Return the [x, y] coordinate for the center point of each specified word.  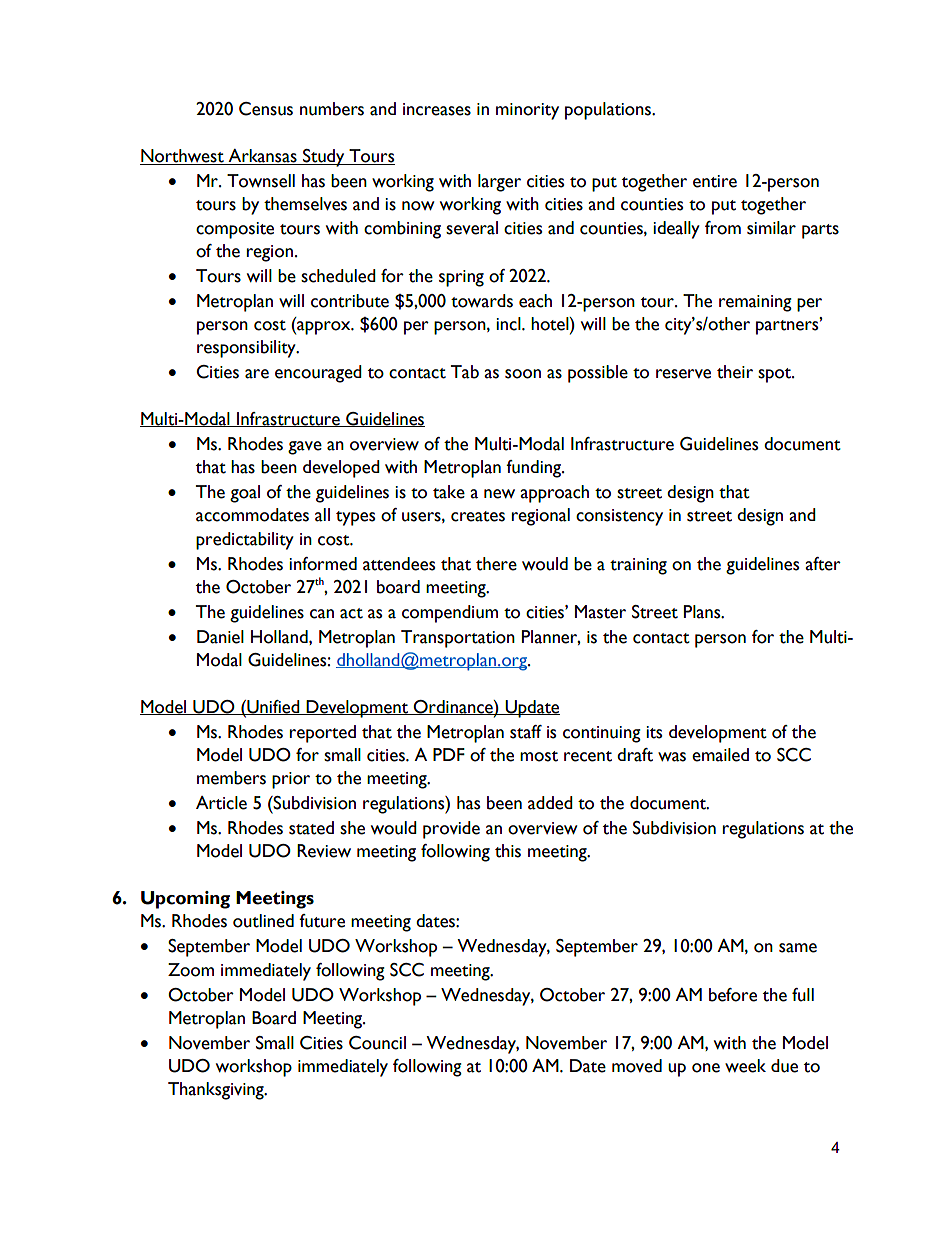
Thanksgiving [217, 1091]
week [745, 1066]
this [508, 851]
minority [527, 111]
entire [715, 181]
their [735, 372]
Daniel [220, 637]
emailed [720, 755]
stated [311, 828]
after [823, 564]
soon [523, 374]
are [257, 374]
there [496, 564]
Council [377, 1043]
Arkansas [262, 157]
